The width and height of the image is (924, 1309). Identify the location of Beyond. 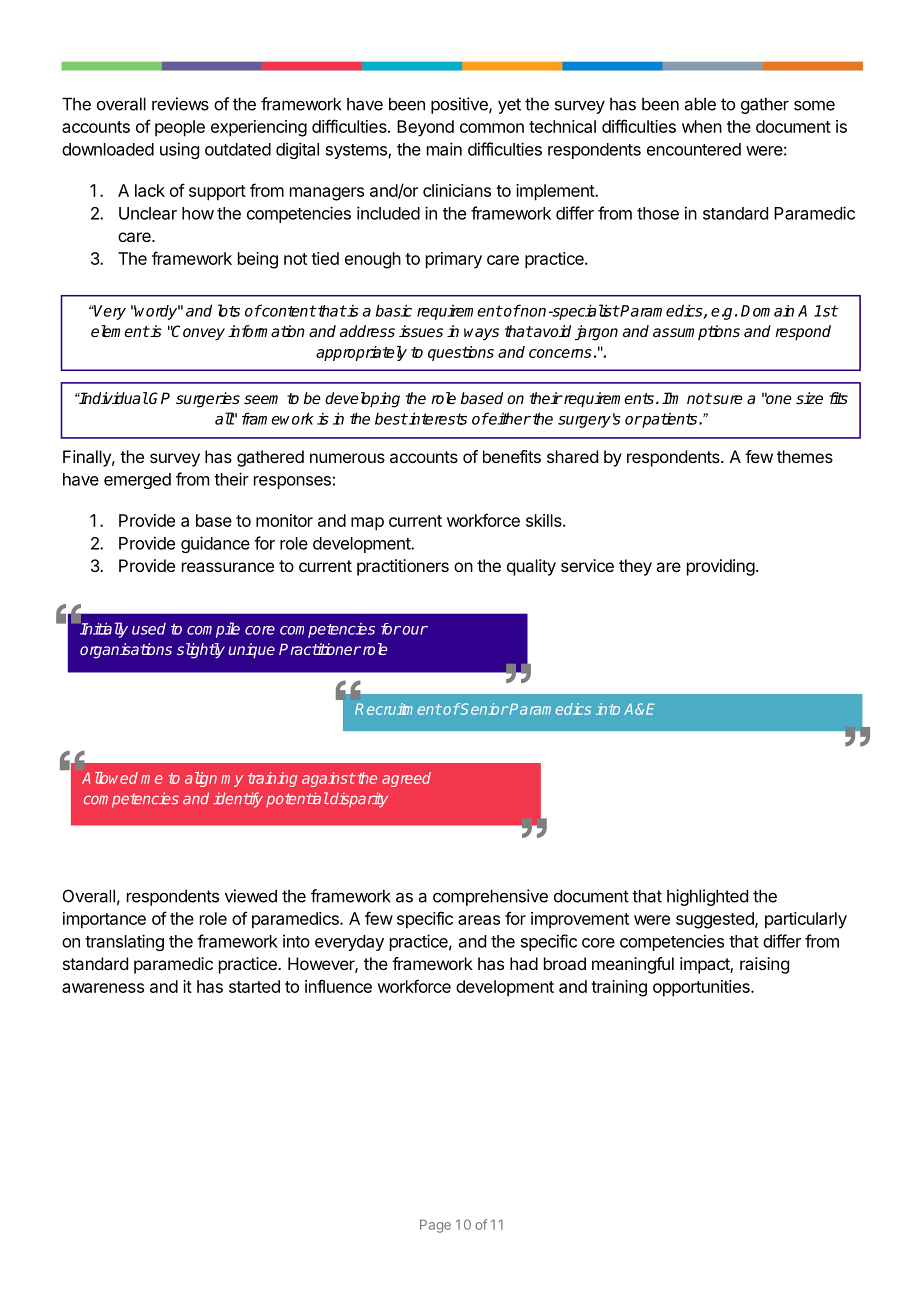
(425, 128).
